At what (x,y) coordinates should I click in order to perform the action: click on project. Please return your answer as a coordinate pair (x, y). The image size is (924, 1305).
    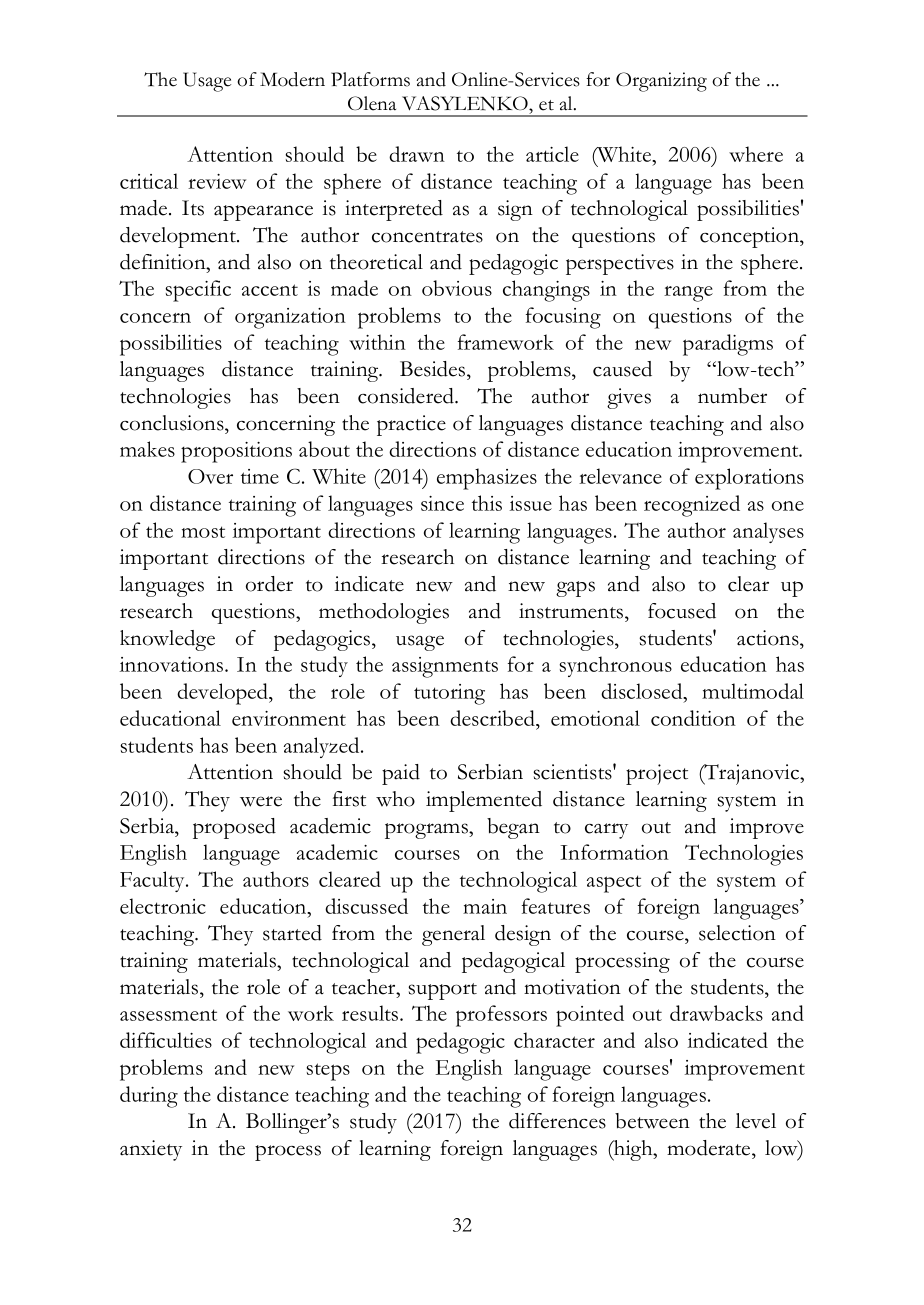
    Looking at the image, I should click on (657, 774).
